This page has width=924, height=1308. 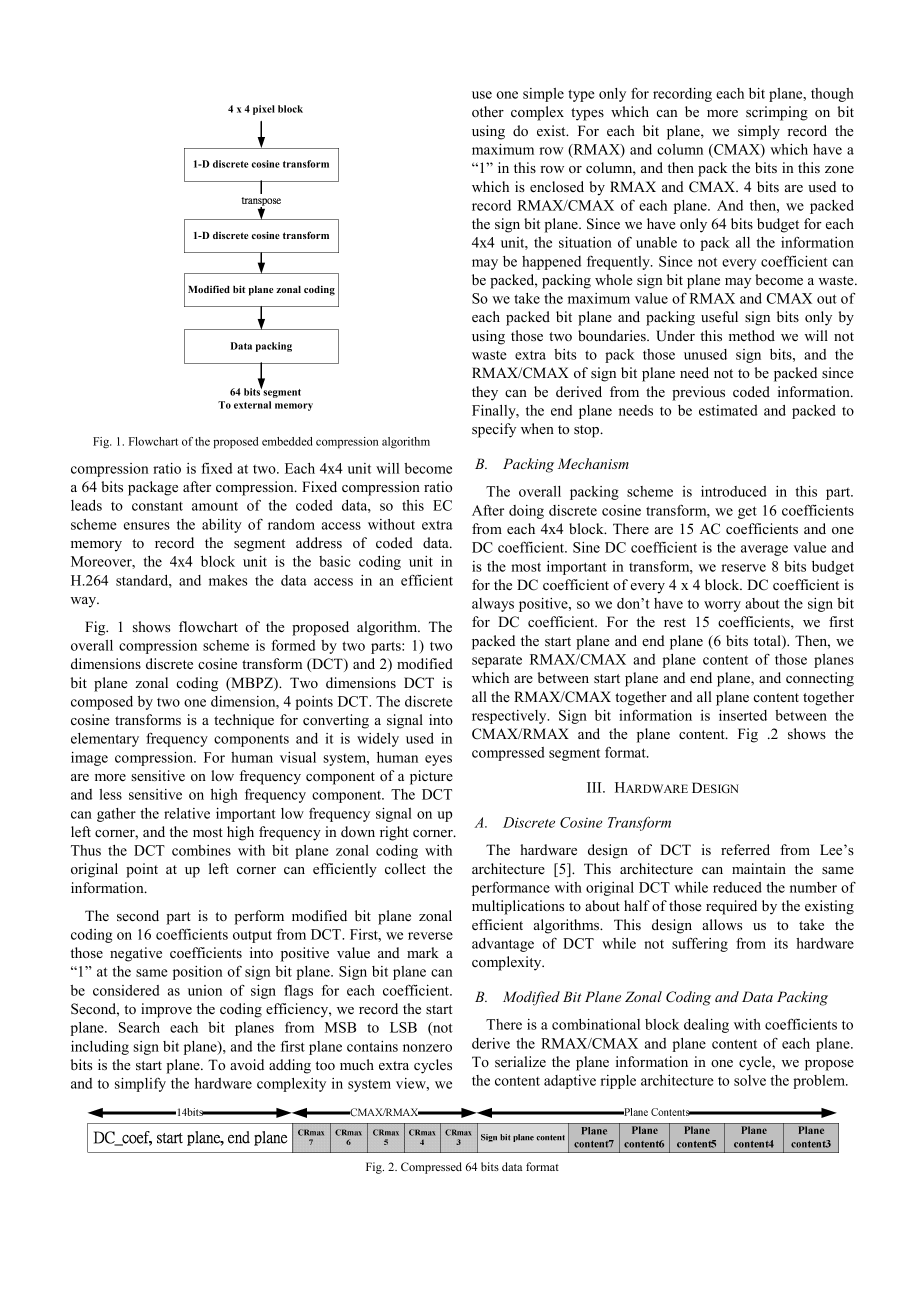 What do you see at coordinates (759, 132) in the page?
I see `simply` at bounding box center [759, 132].
